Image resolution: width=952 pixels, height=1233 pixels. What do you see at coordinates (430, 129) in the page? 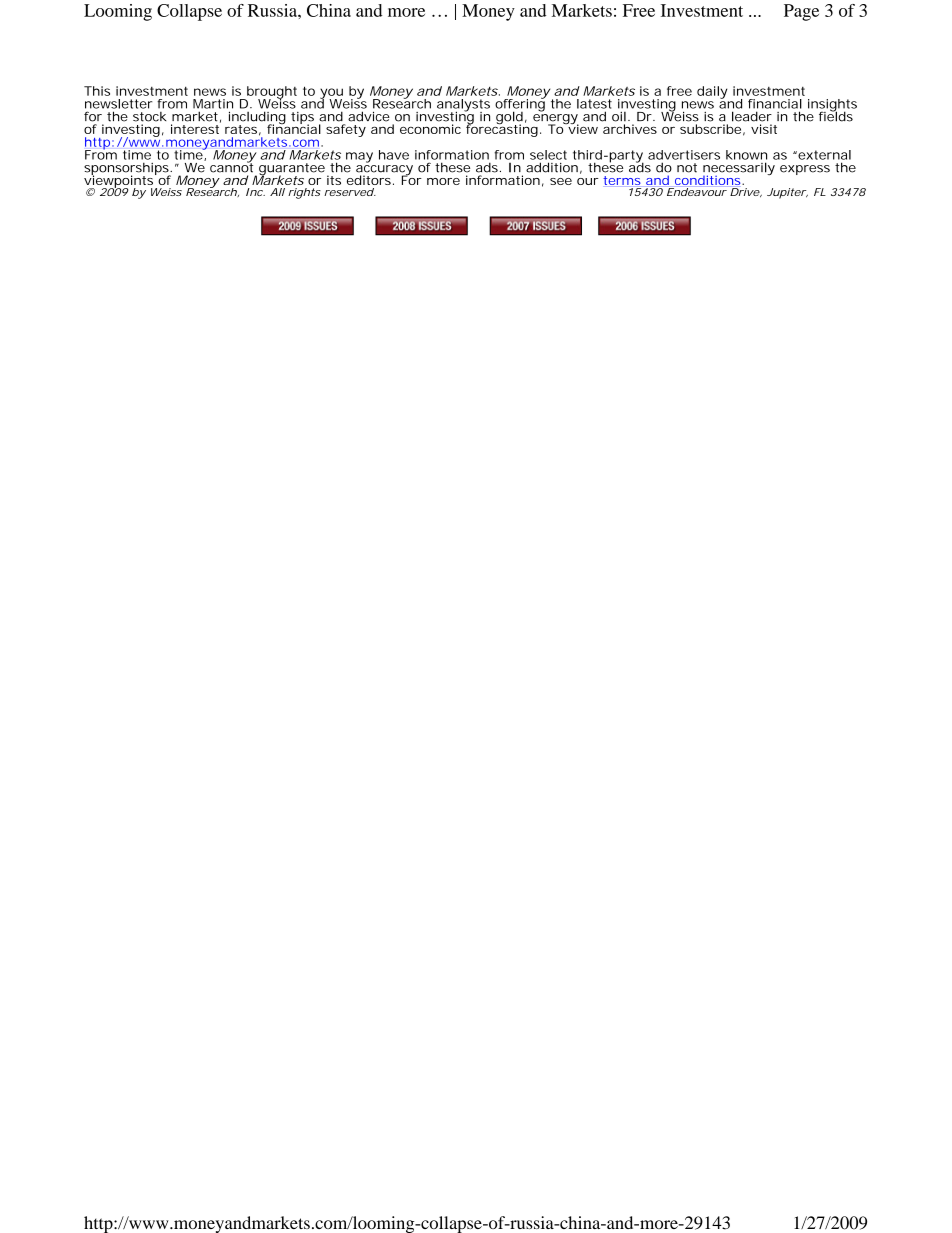
I see `economic` at bounding box center [430, 129].
